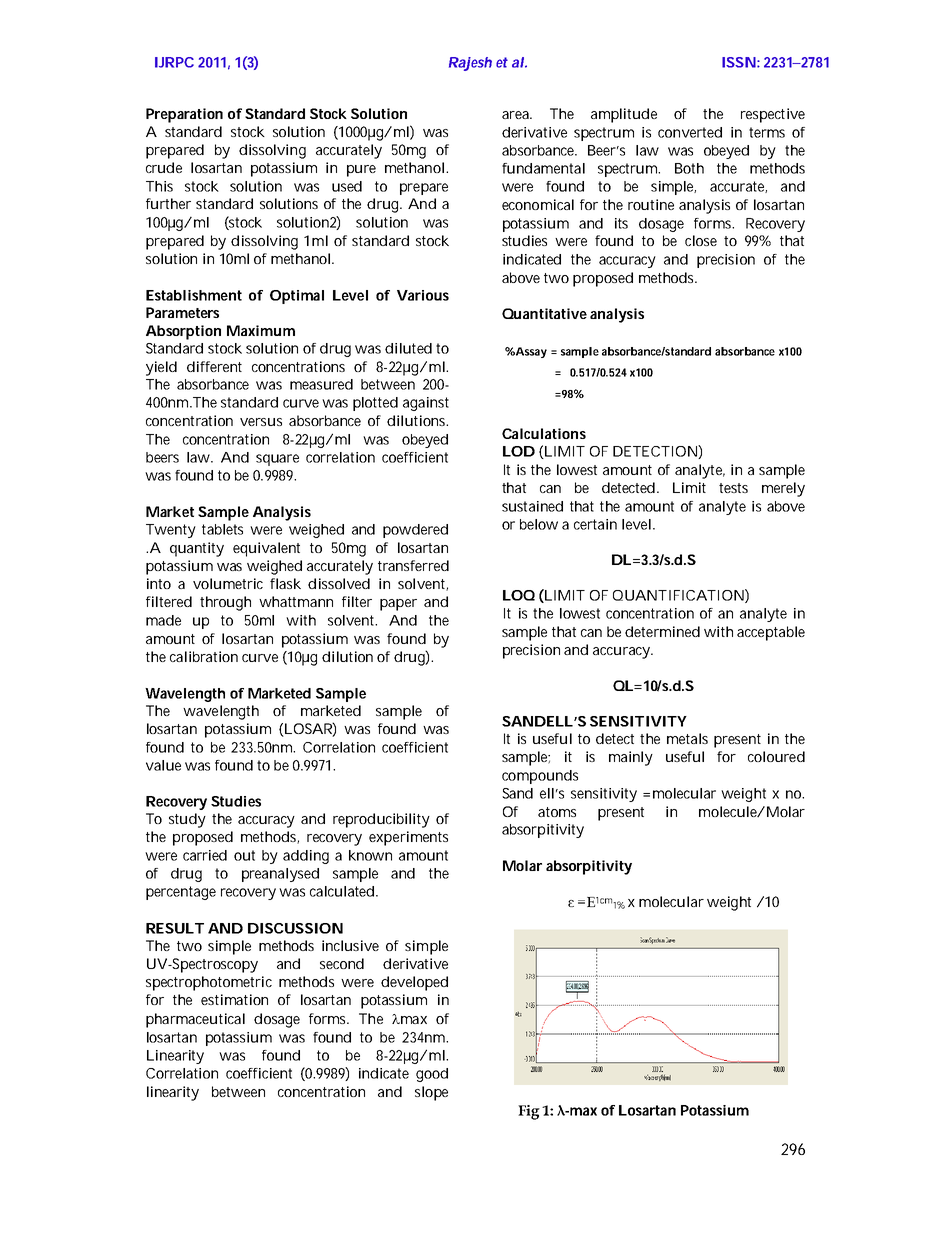 Image resolution: width=952 pixels, height=1233 pixels. Describe the element at coordinates (767, 132) in the screenshot. I see `terms` at that location.
